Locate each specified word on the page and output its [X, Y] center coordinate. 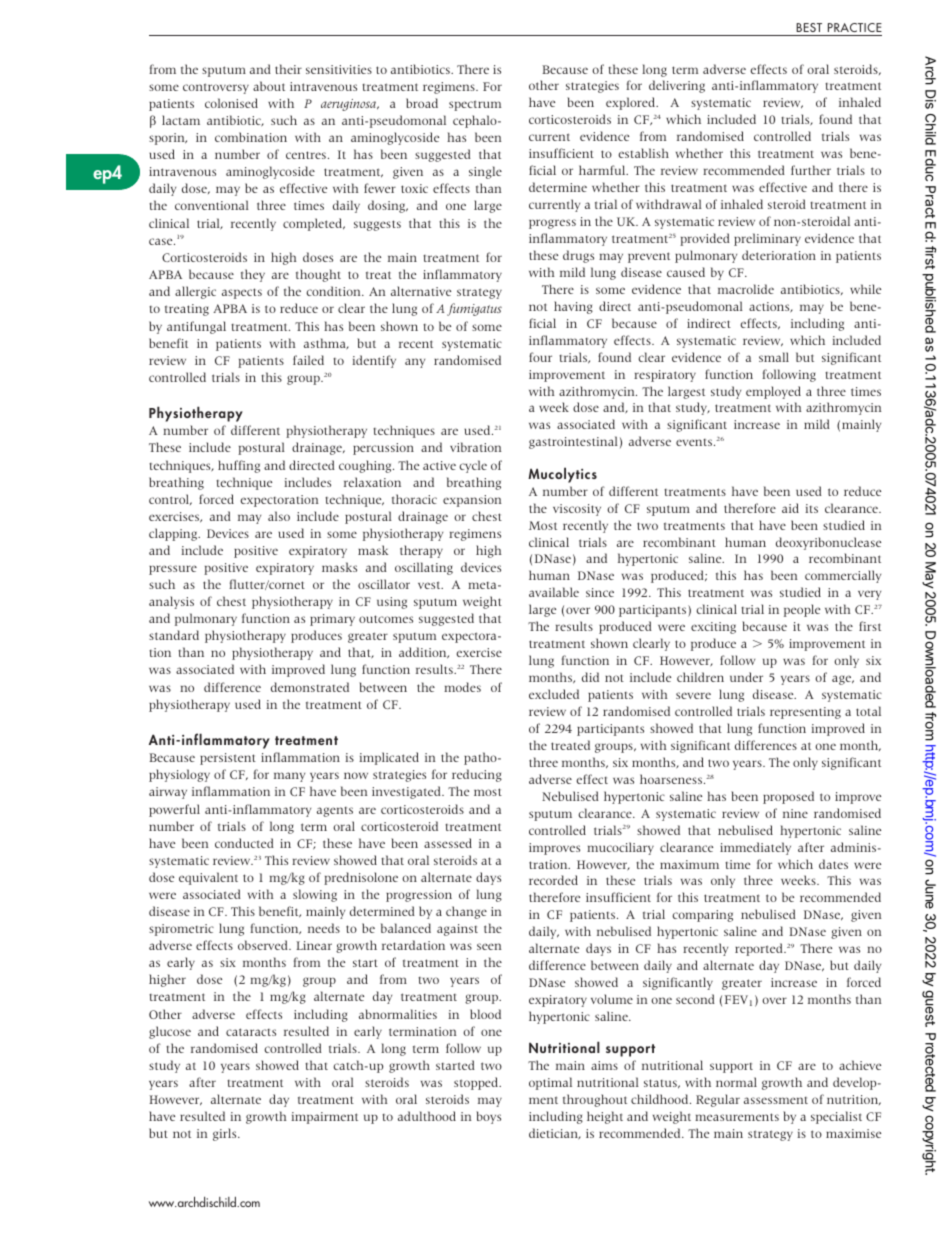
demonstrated [310, 687]
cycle [473, 466]
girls [226, 1134]
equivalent [208, 878]
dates [833, 864]
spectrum [475, 105]
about [269, 86]
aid [790, 508]
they [253, 275]
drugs [578, 256]
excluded [554, 694]
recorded [553, 880]
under [746, 677]
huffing [239, 466]
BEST [809, 27]
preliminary [767, 239]
